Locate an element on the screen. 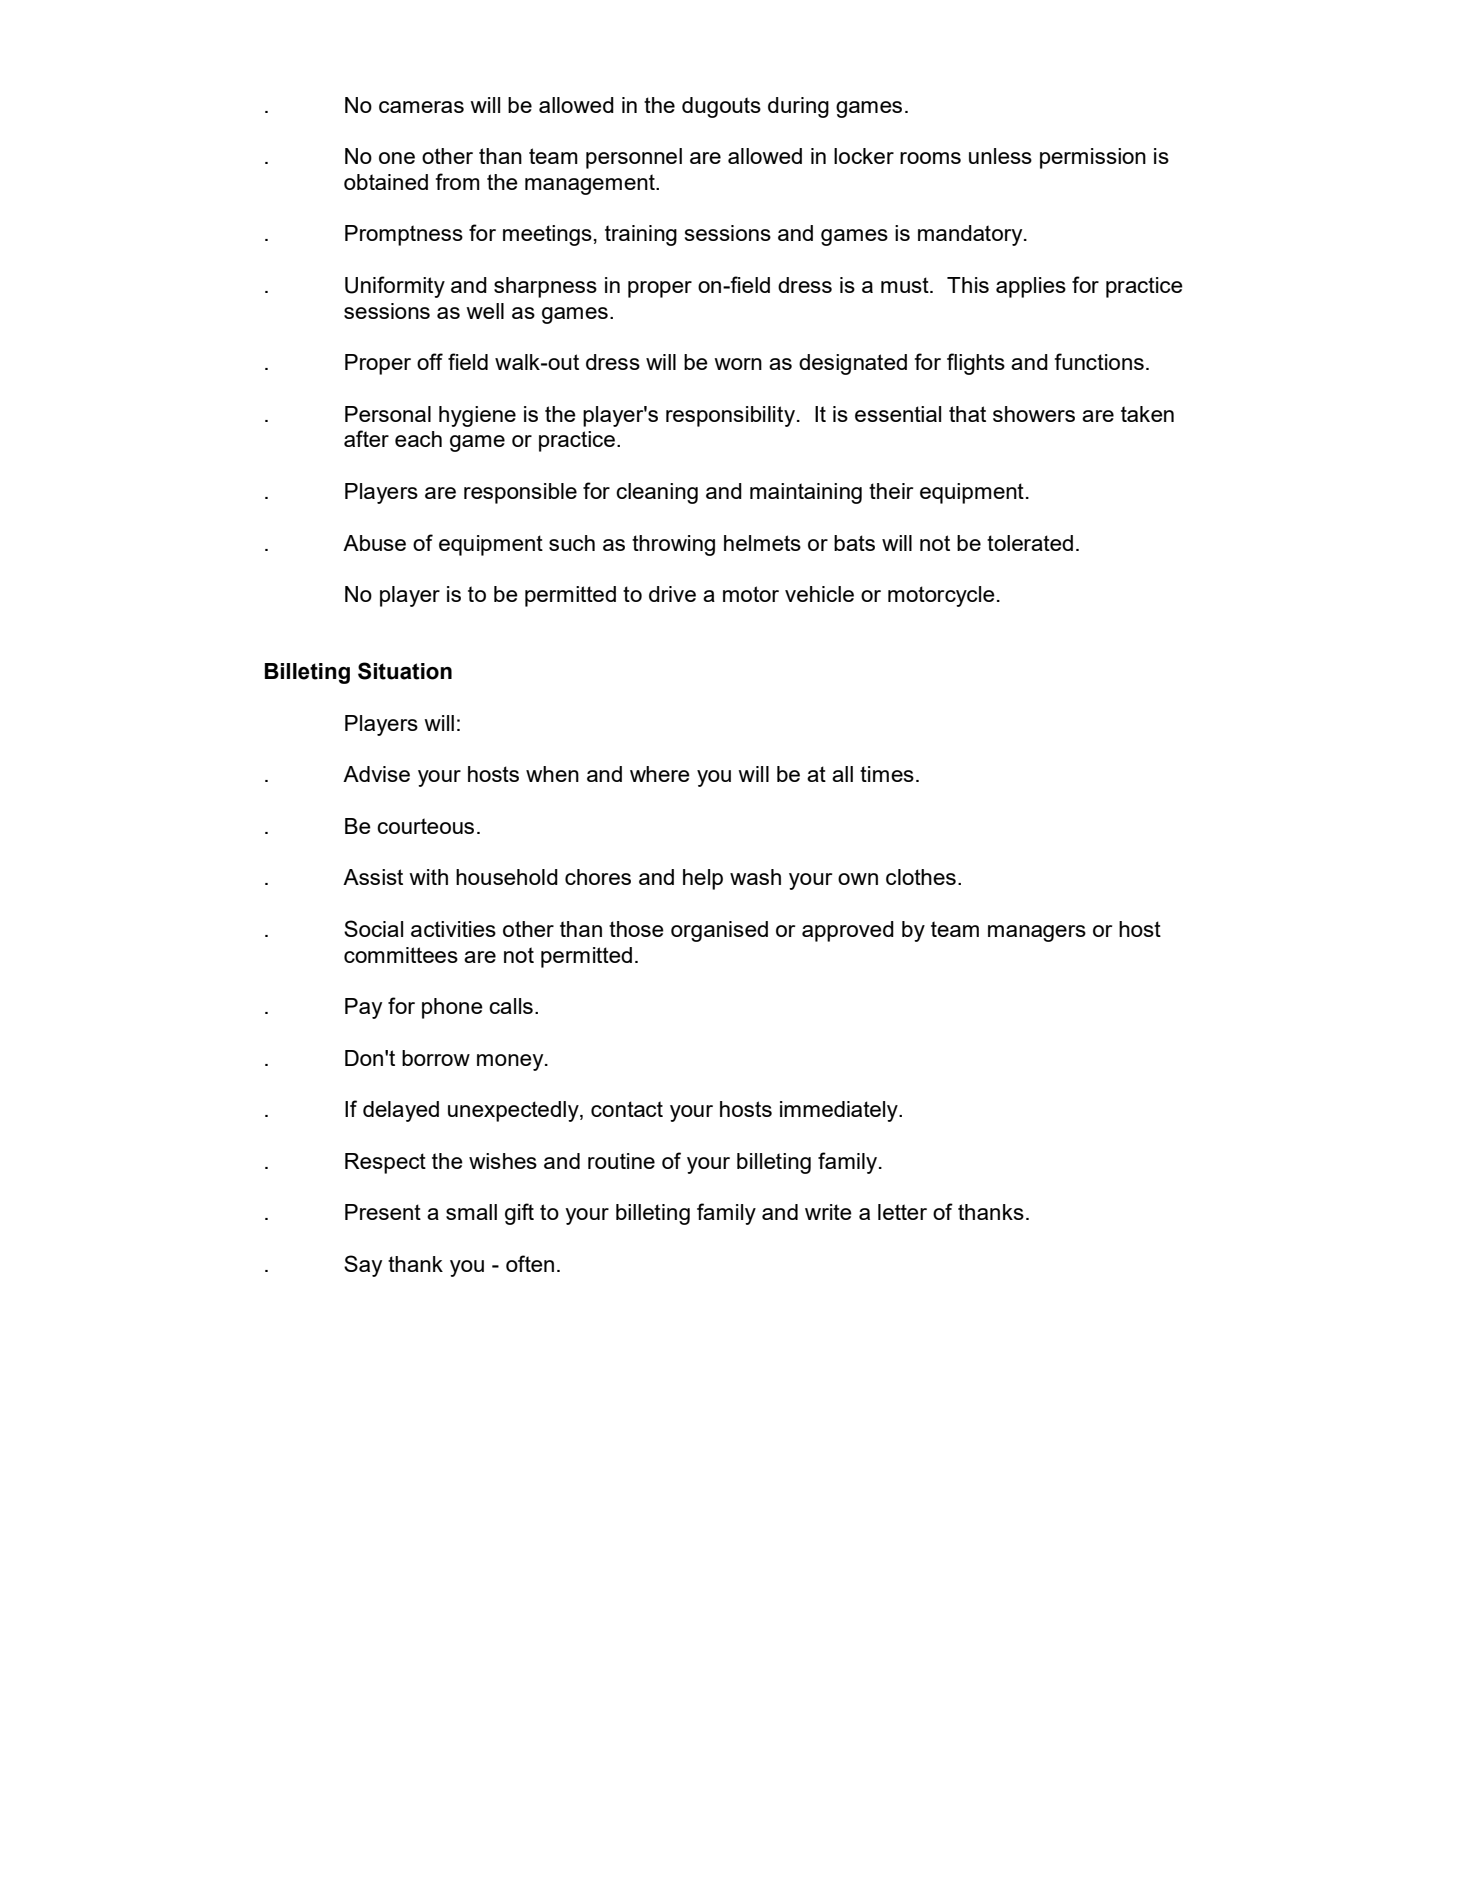 Image resolution: width=1457 pixels, height=1886 pixels. vehicle is located at coordinates (819, 594).
